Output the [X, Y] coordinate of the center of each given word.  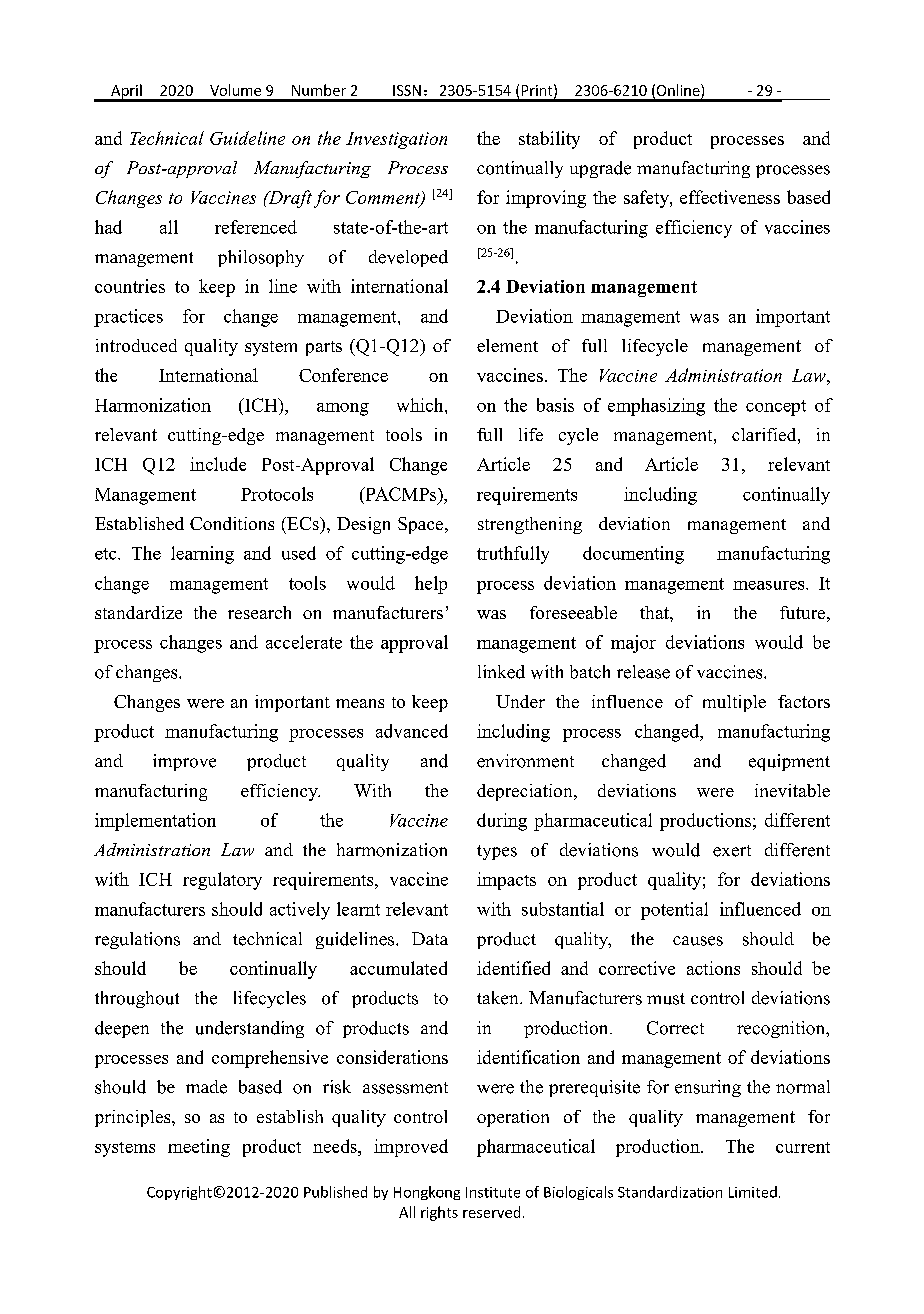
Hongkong [427, 1193]
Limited [753, 1192]
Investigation [396, 140]
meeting [199, 1148]
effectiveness [730, 197]
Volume [235, 90]
